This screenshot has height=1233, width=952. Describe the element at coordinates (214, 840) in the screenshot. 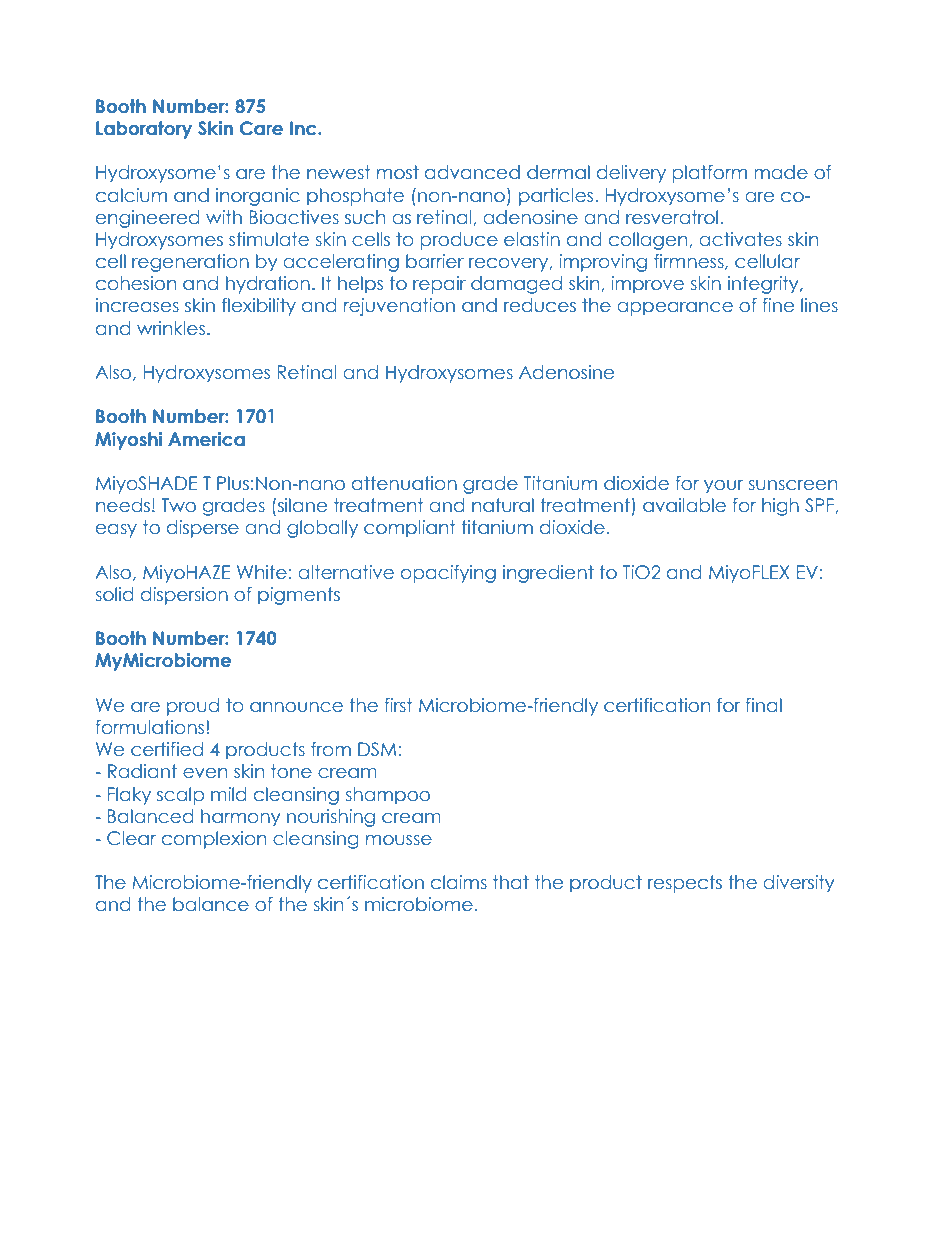

I see `complexion` at that location.
